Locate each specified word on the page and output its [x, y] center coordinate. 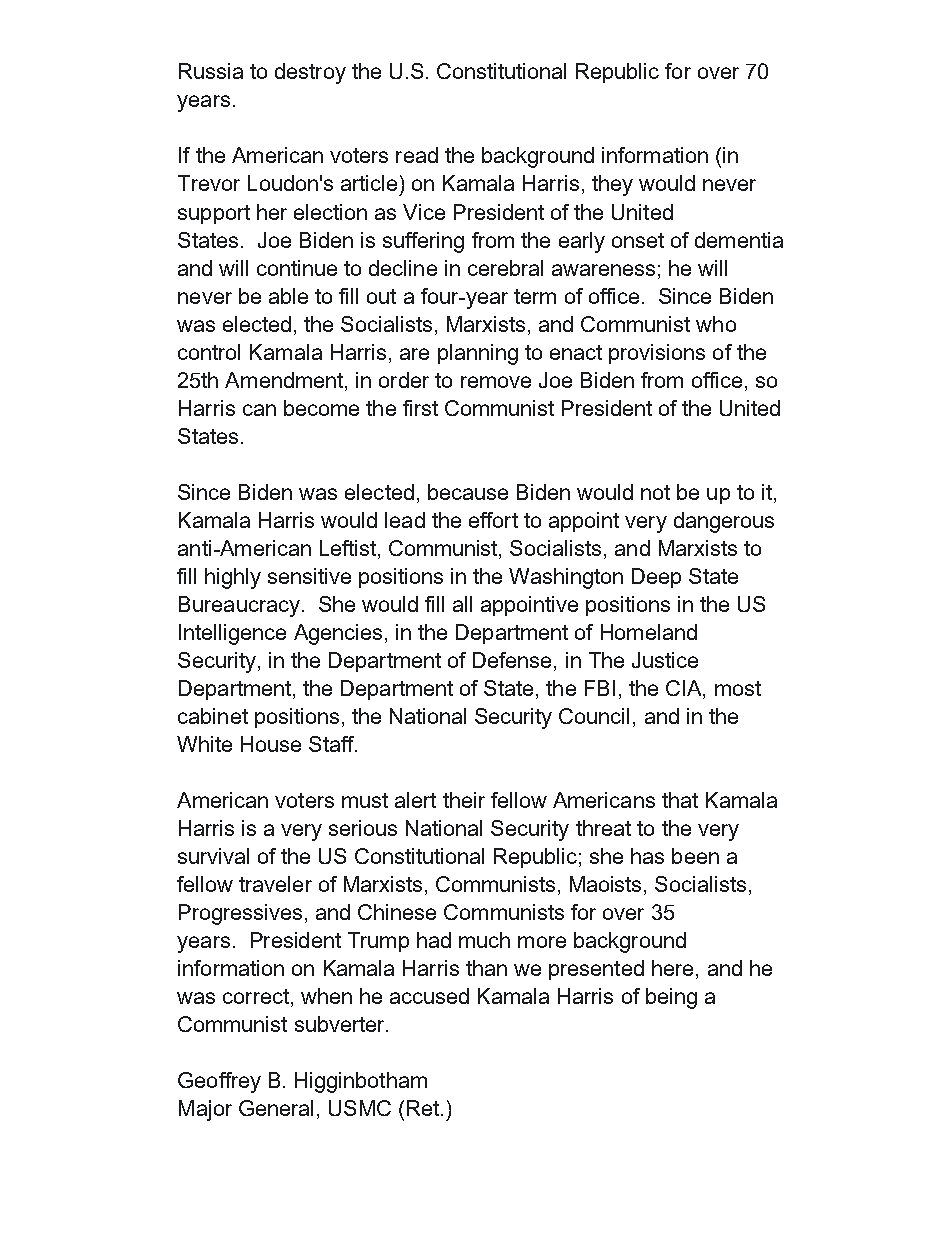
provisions [657, 354]
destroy [310, 73]
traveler [275, 884]
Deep [656, 578]
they [612, 185]
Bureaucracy [239, 606]
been [695, 856]
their [464, 800]
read [417, 155]
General [276, 1108]
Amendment [285, 380]
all [462, 604]
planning [478, 354]
